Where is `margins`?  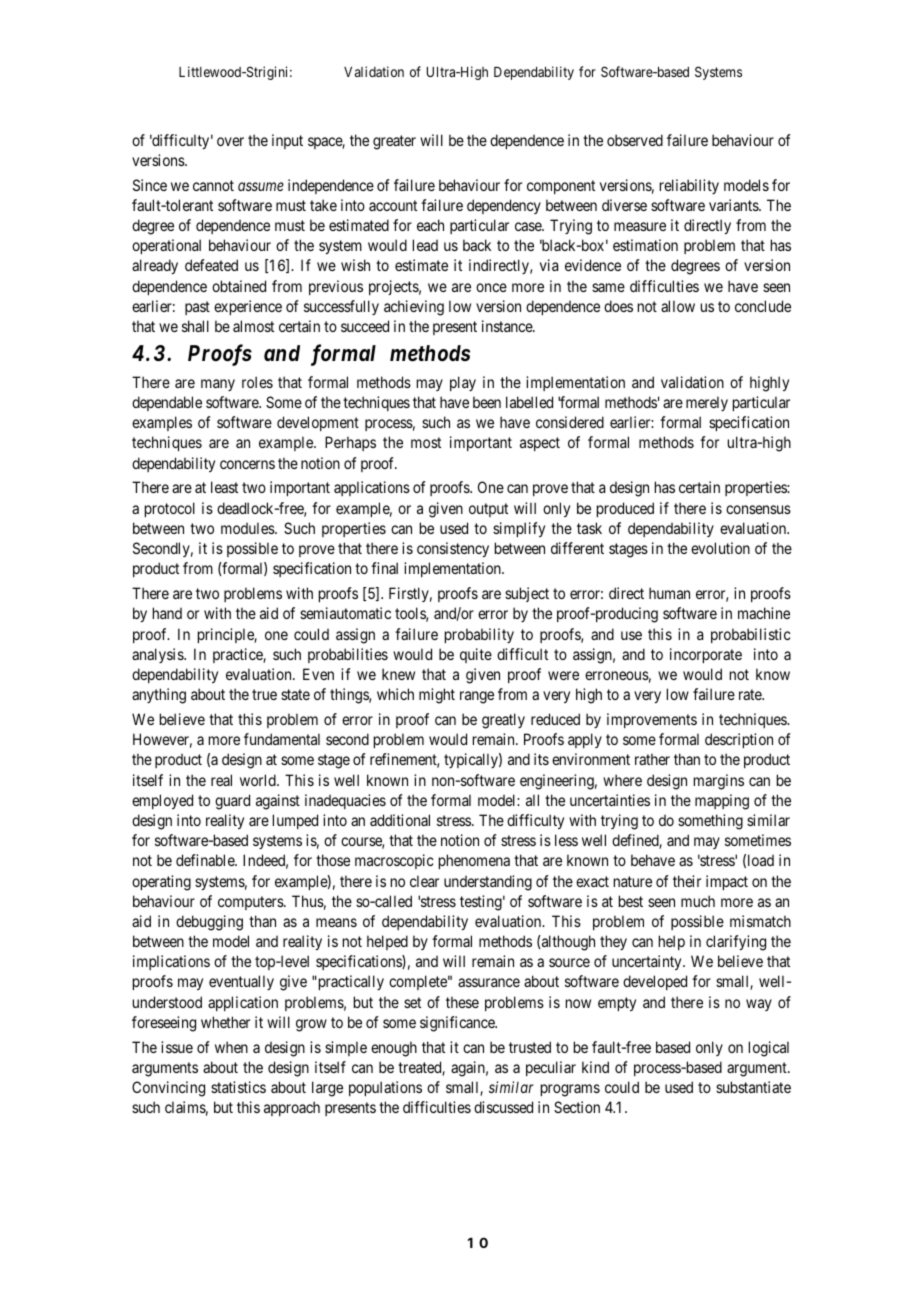
margins is located at coordinates (719, 782).
